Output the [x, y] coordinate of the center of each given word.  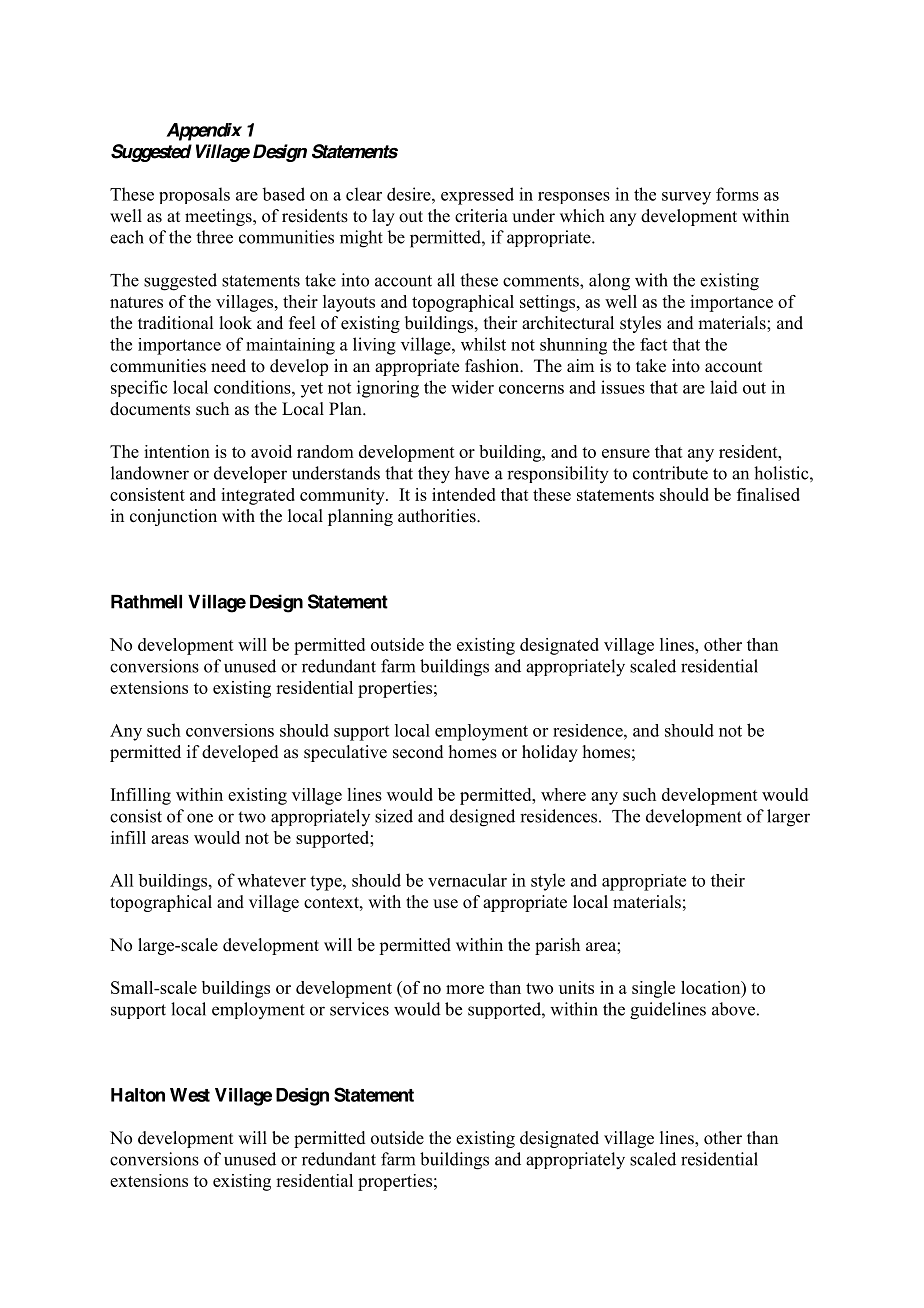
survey [686, 198]
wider [472, 387]
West [190, 1095]
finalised [768, 494]
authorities [438, 516]
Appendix [204, 132]
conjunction [173, 517]
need [228, 366]
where [563, 794]
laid [724, 387]
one [200, 818]
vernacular [467, 880]
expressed [477, 196]
